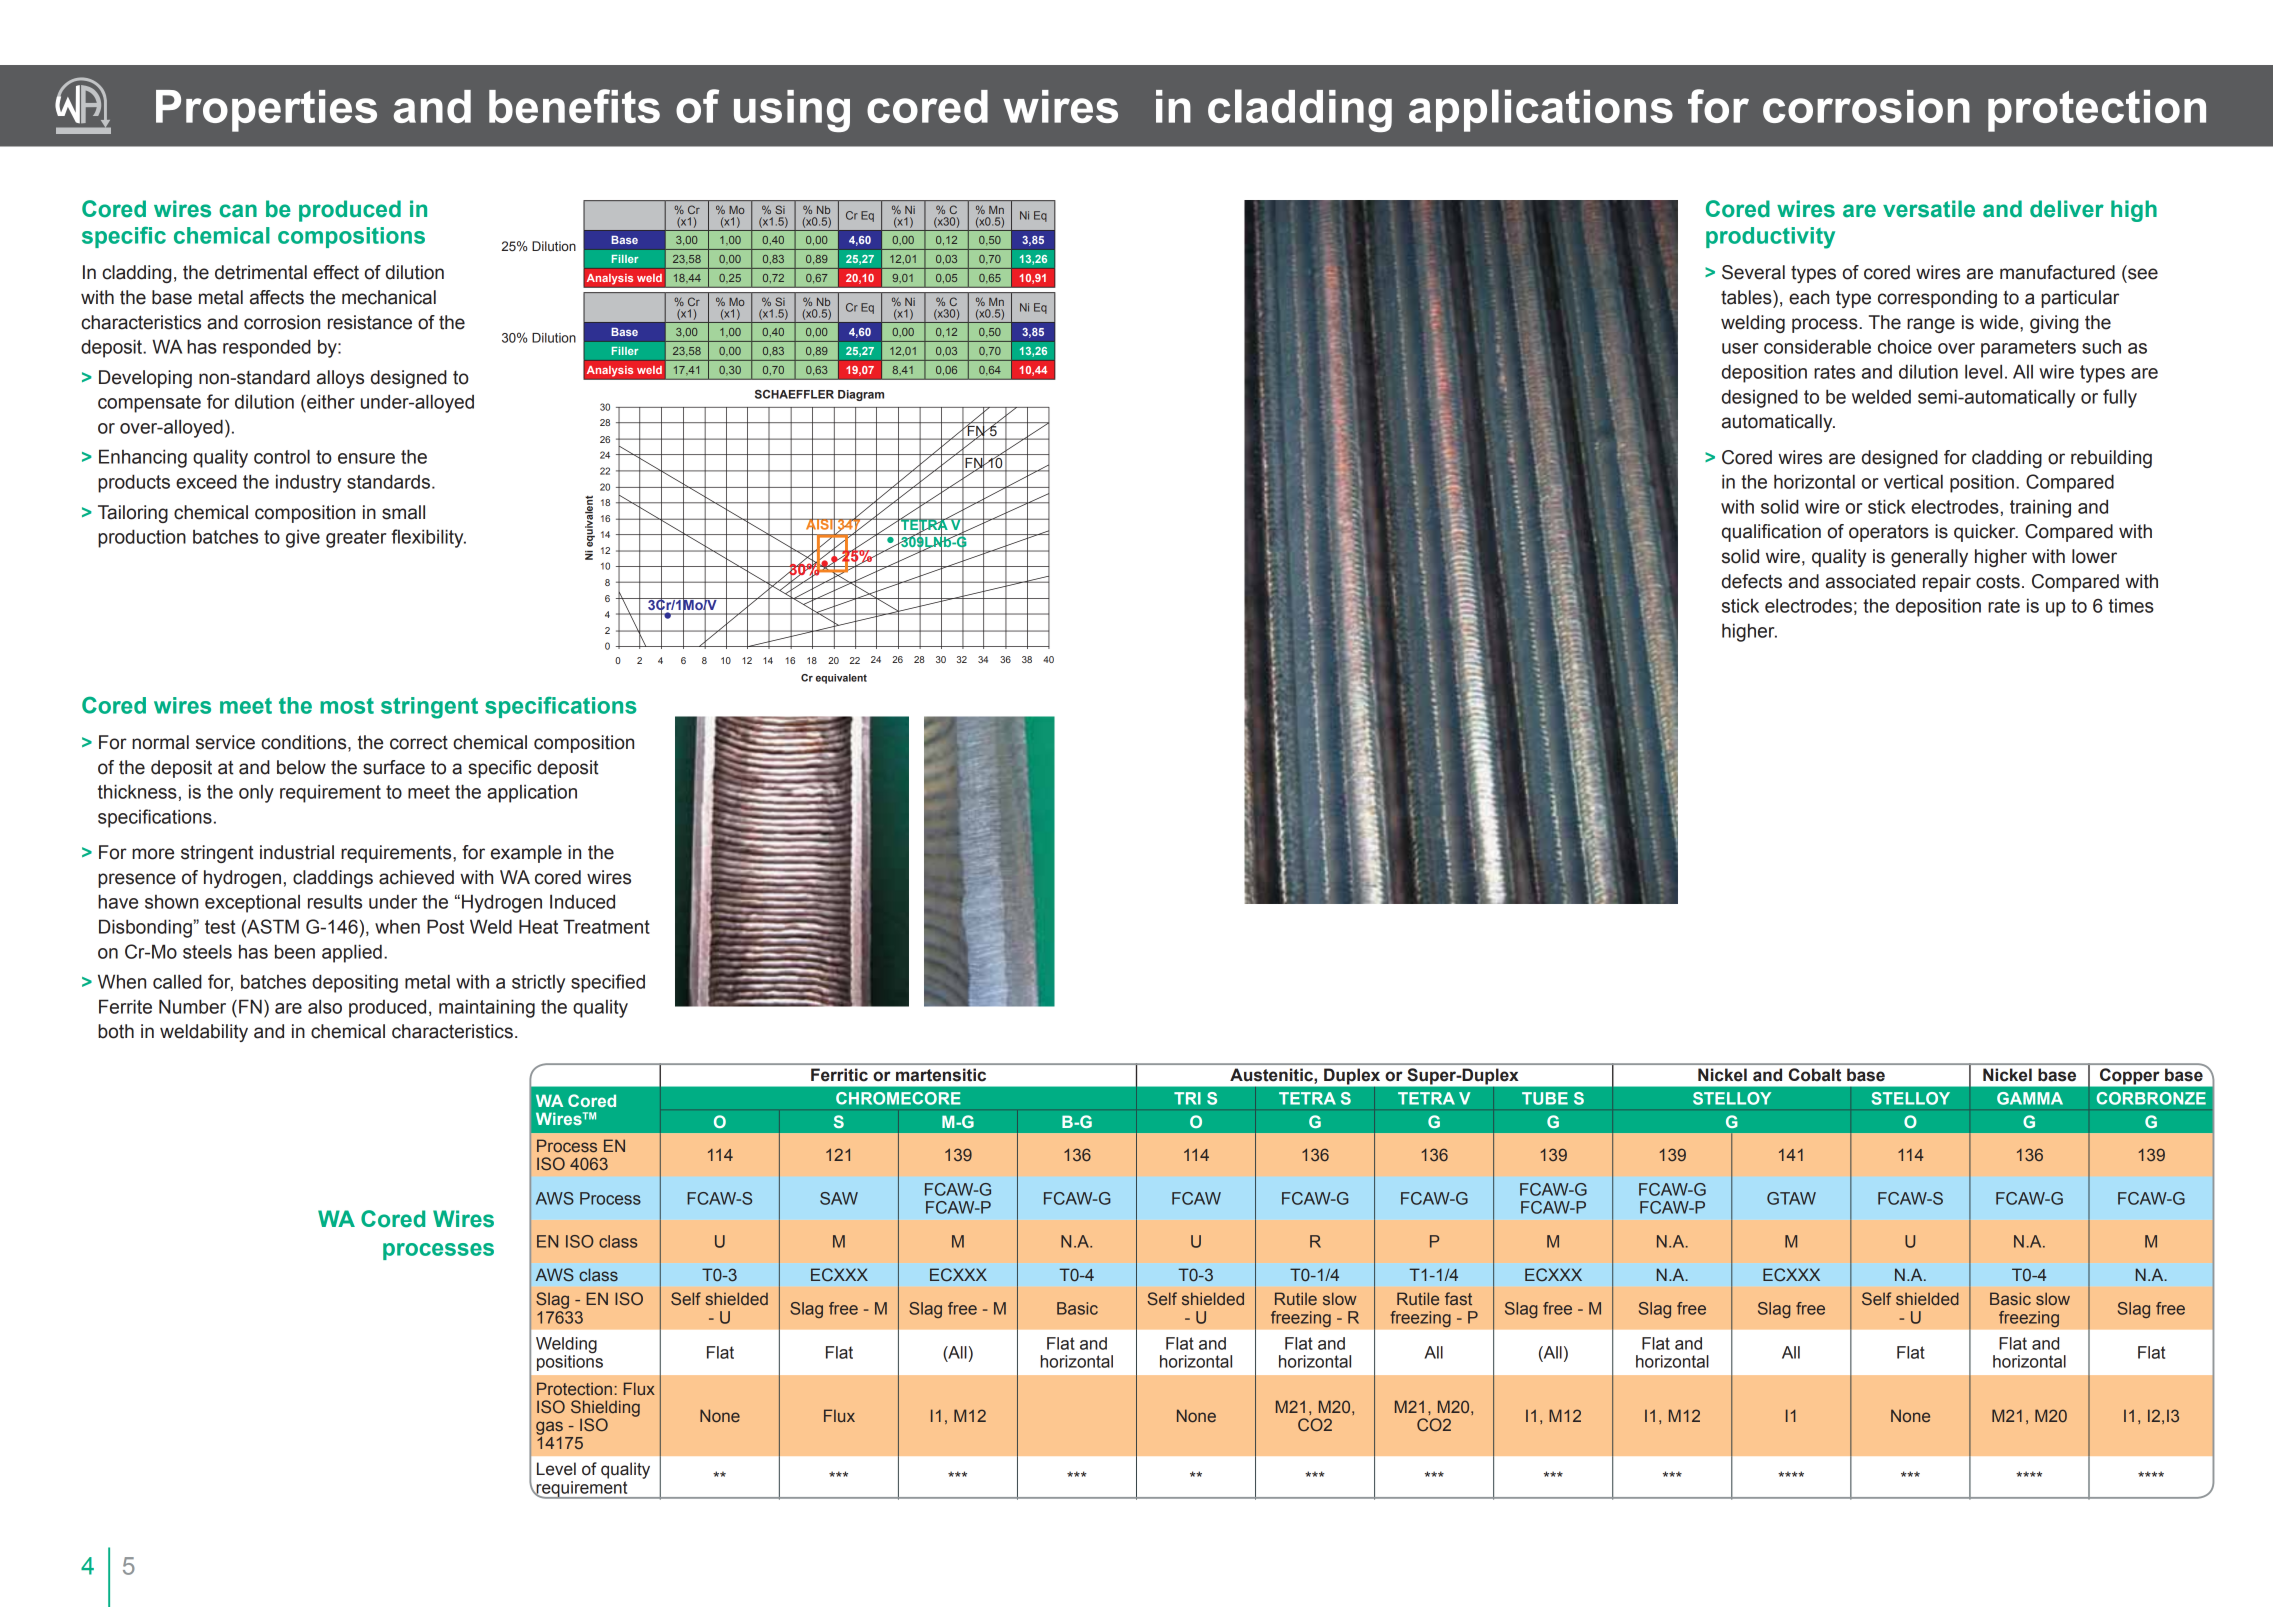 The width and height of the screenshot is (2273, 1607). I want to click on defects, so click(1752, 581).
